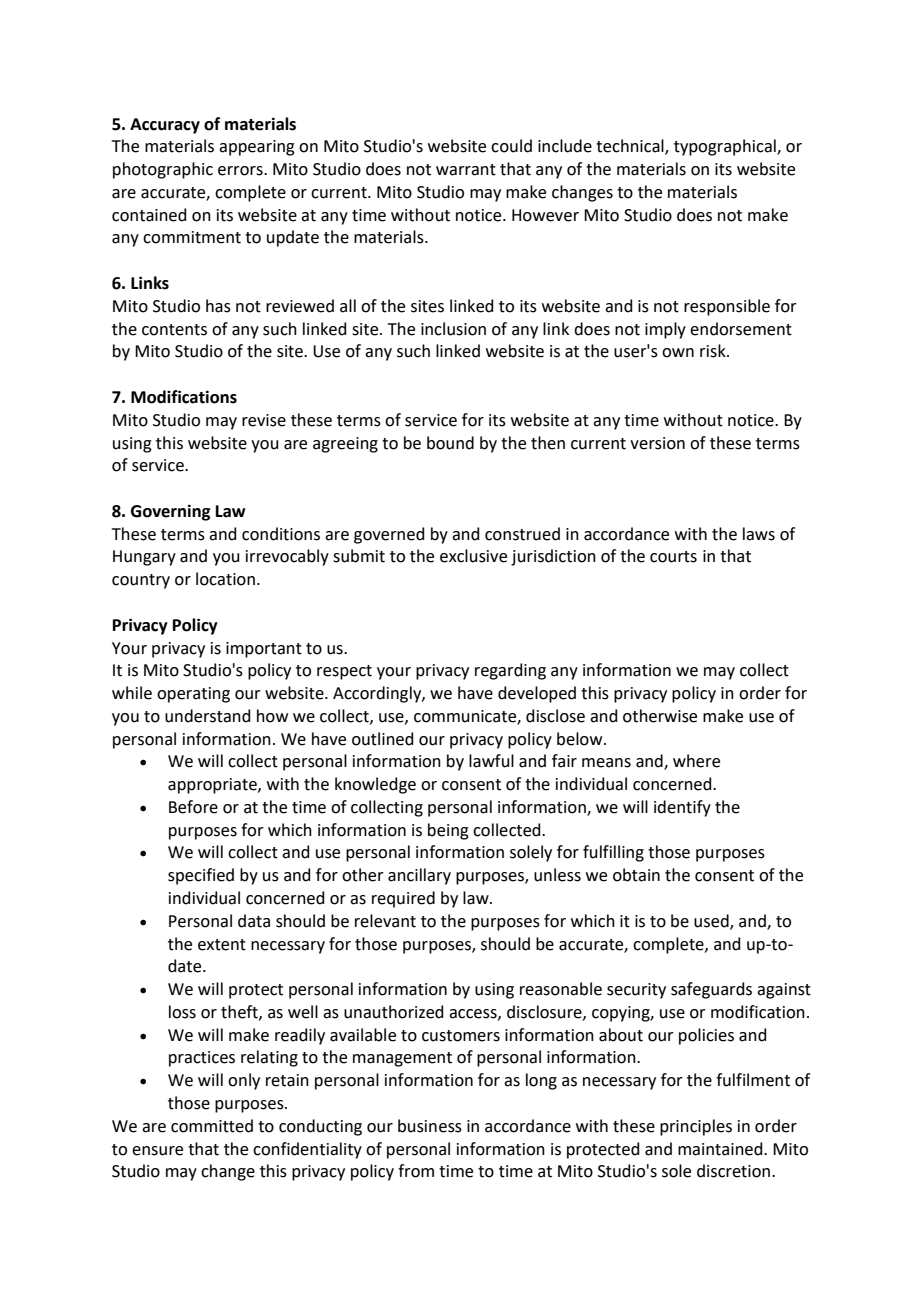 The height and width of the page is (1309, 924). Describe the element at coordinates (466, 170) in the page. I see `warrant` at that location.
